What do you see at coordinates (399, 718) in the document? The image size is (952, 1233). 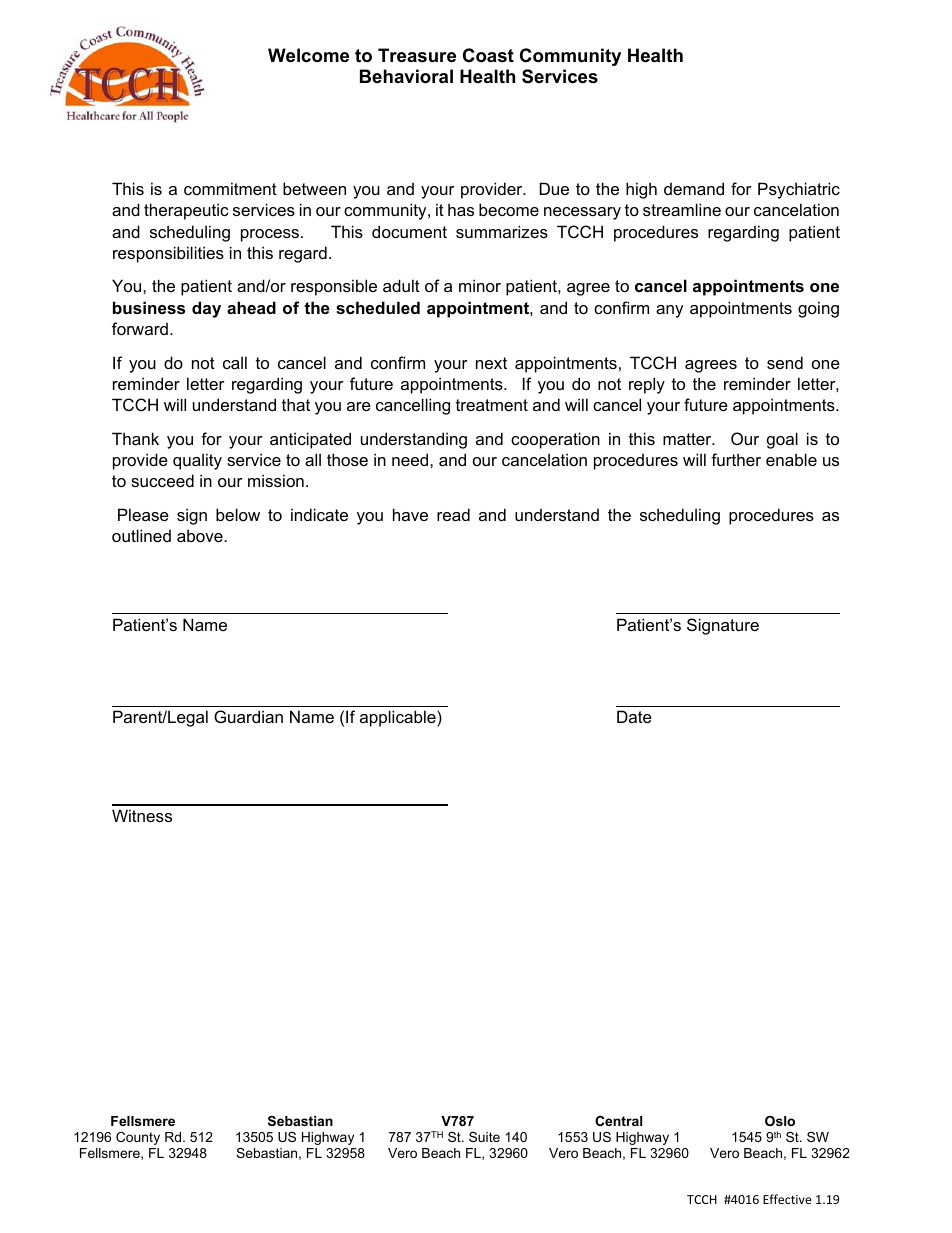 I see `applicable` at bounding box center [399, 718].
